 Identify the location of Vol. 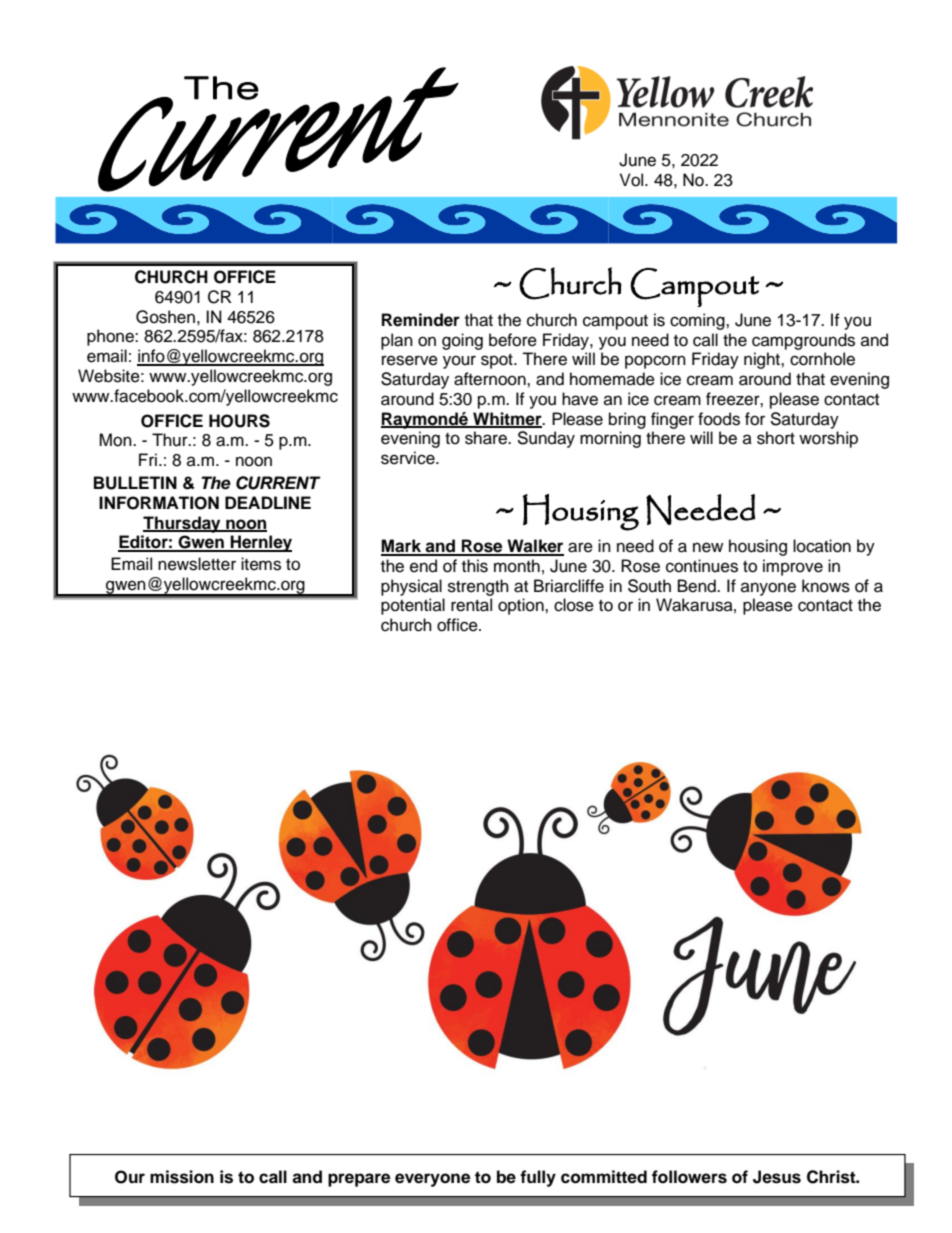
(633, 180).
